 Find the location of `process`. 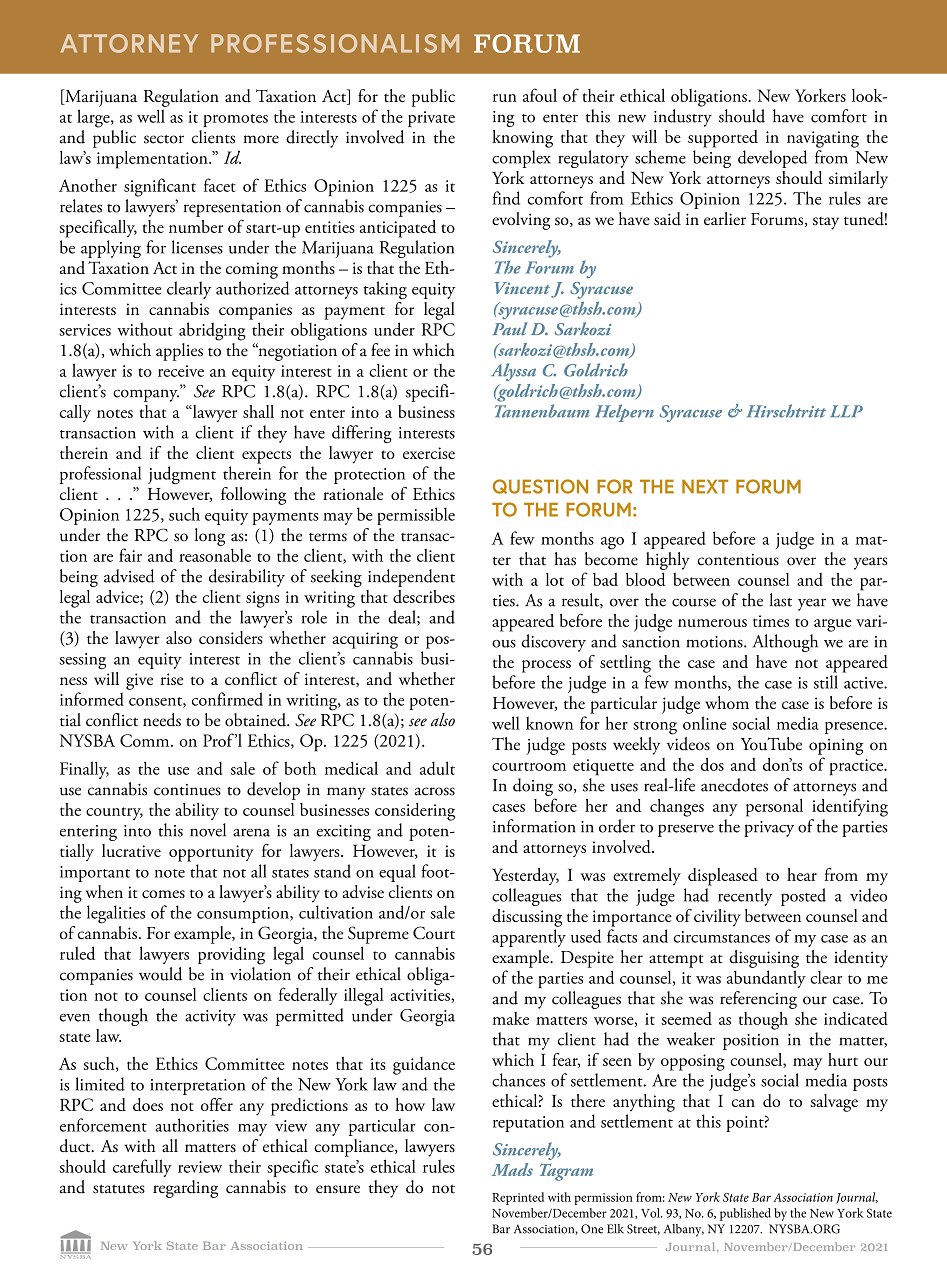

process is located at coordinates (546, 666).
